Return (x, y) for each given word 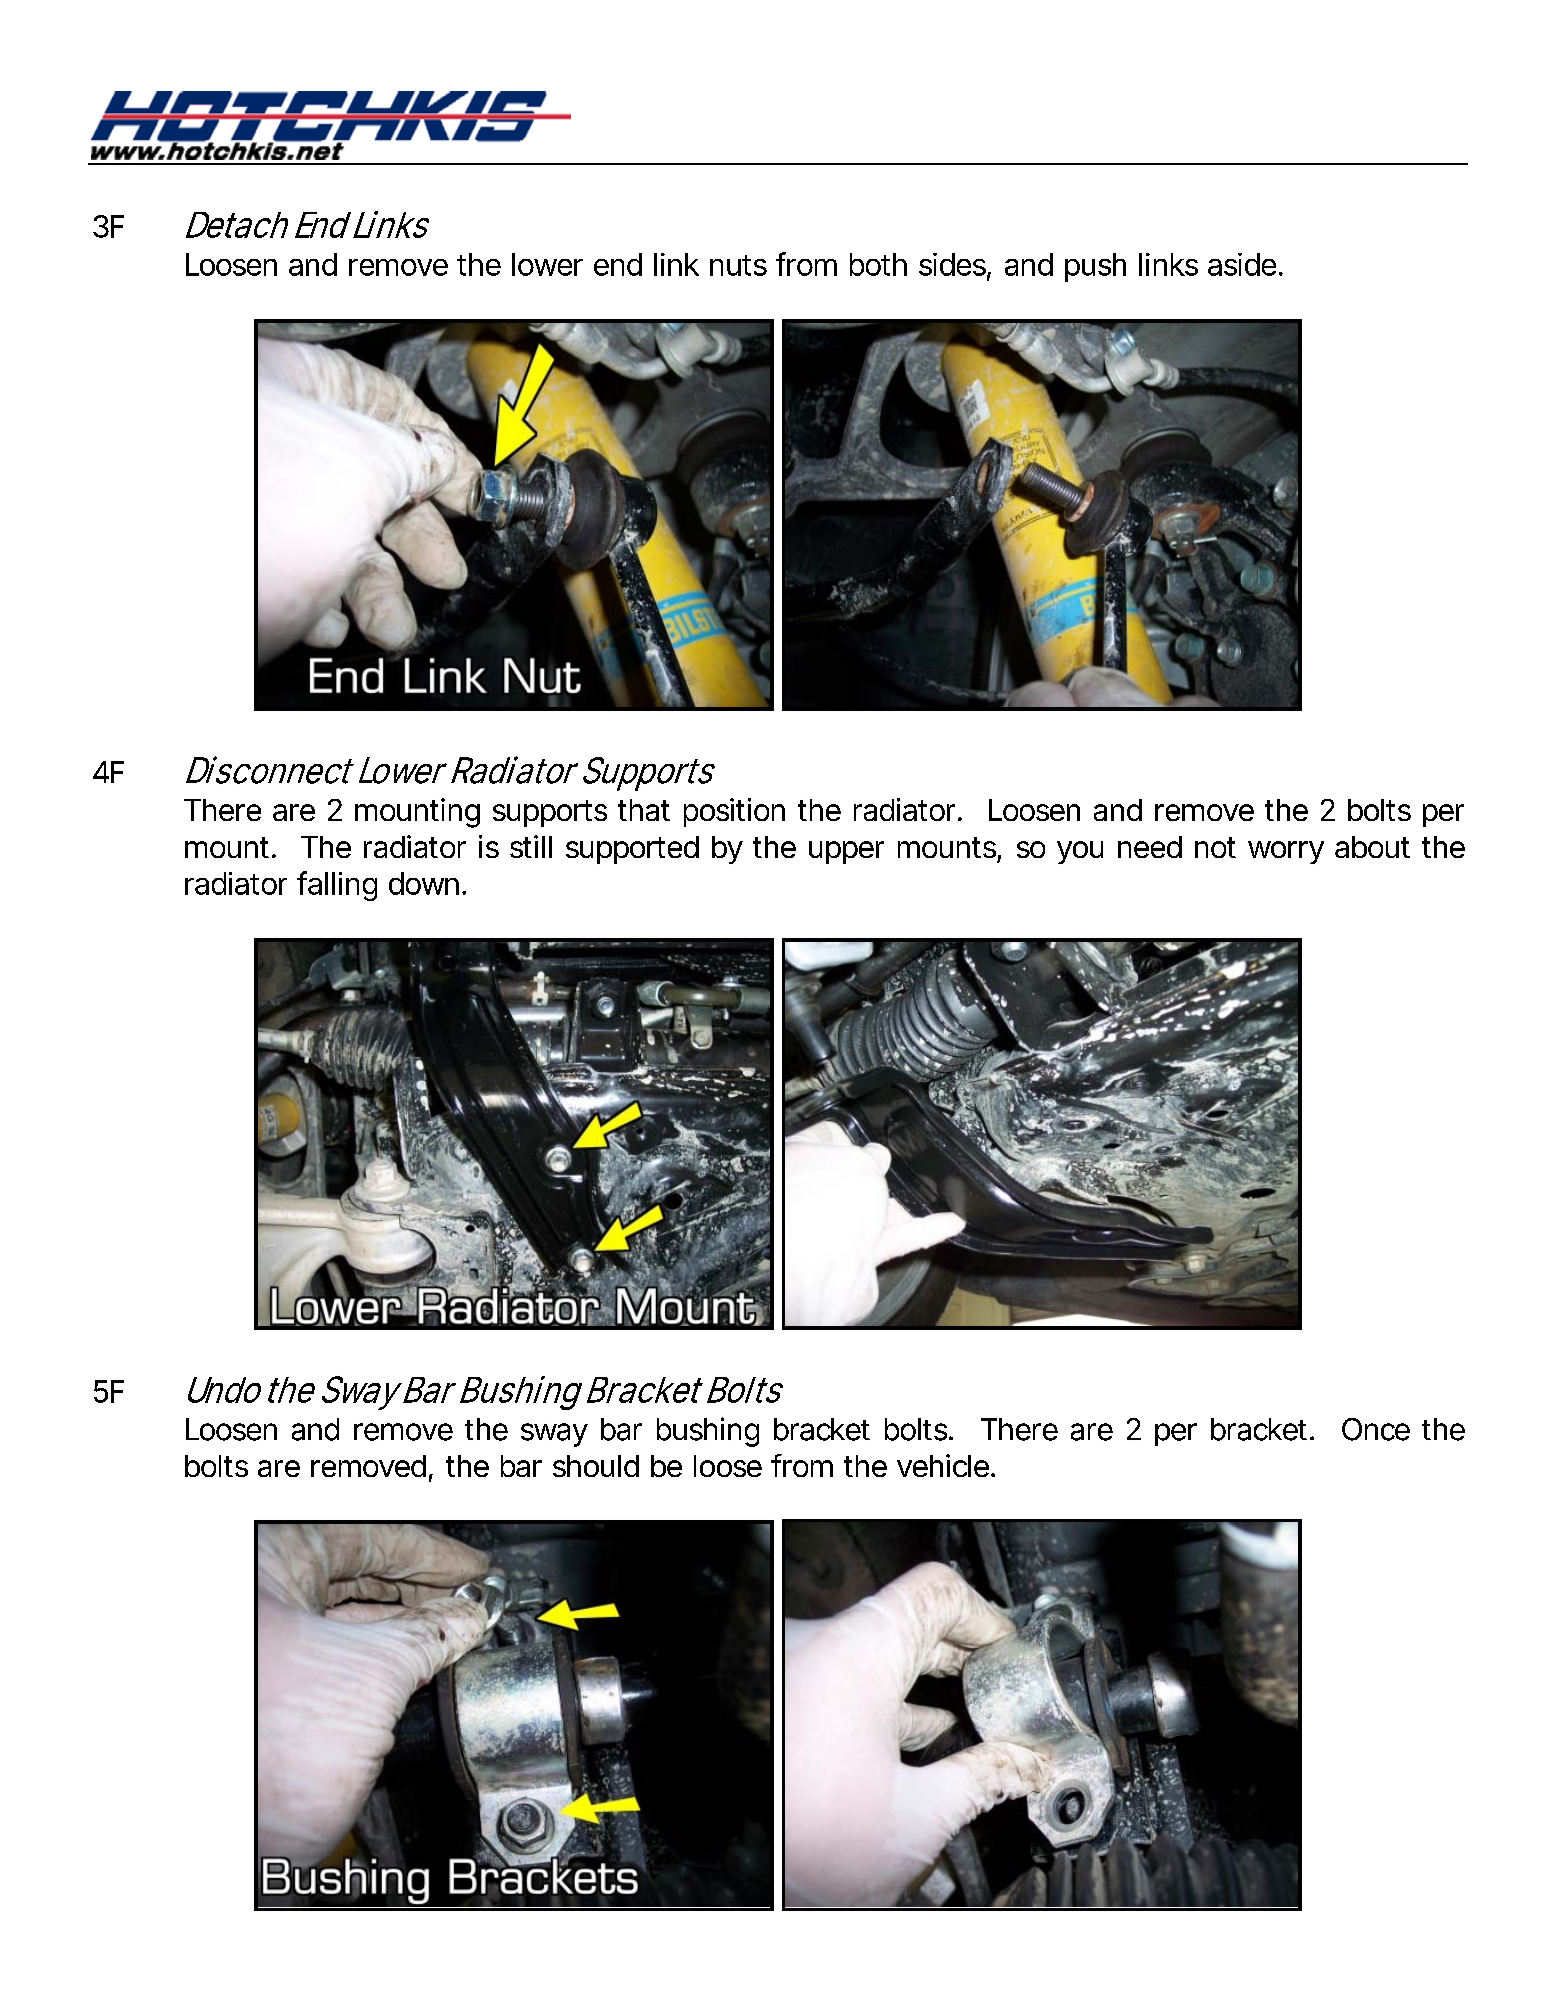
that (644, 810)
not (1215, 847)
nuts (738, 265)
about (1372, 847)
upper (846, 852)
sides (952, 264)
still (531, 846)
